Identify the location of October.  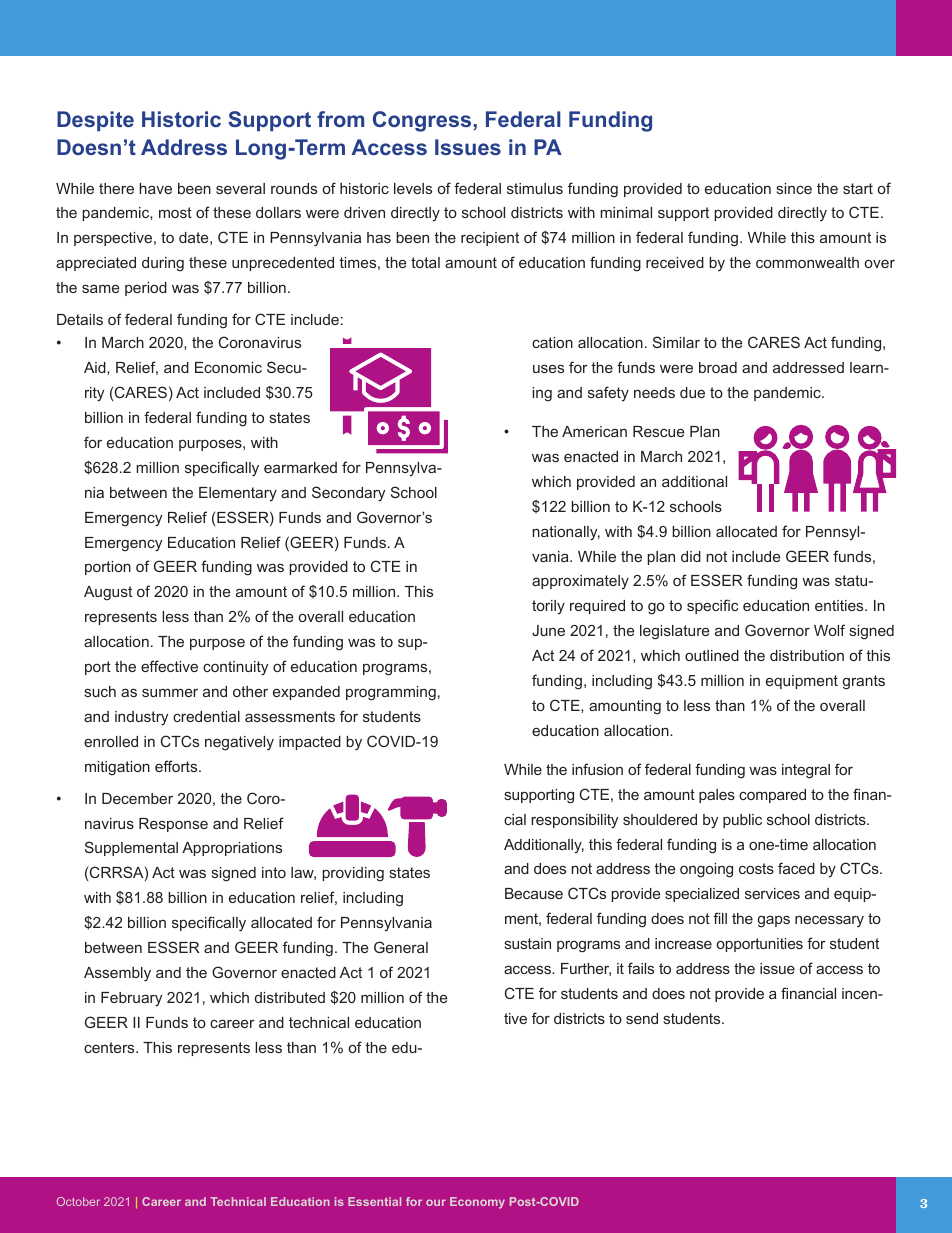
(78, 1201).
